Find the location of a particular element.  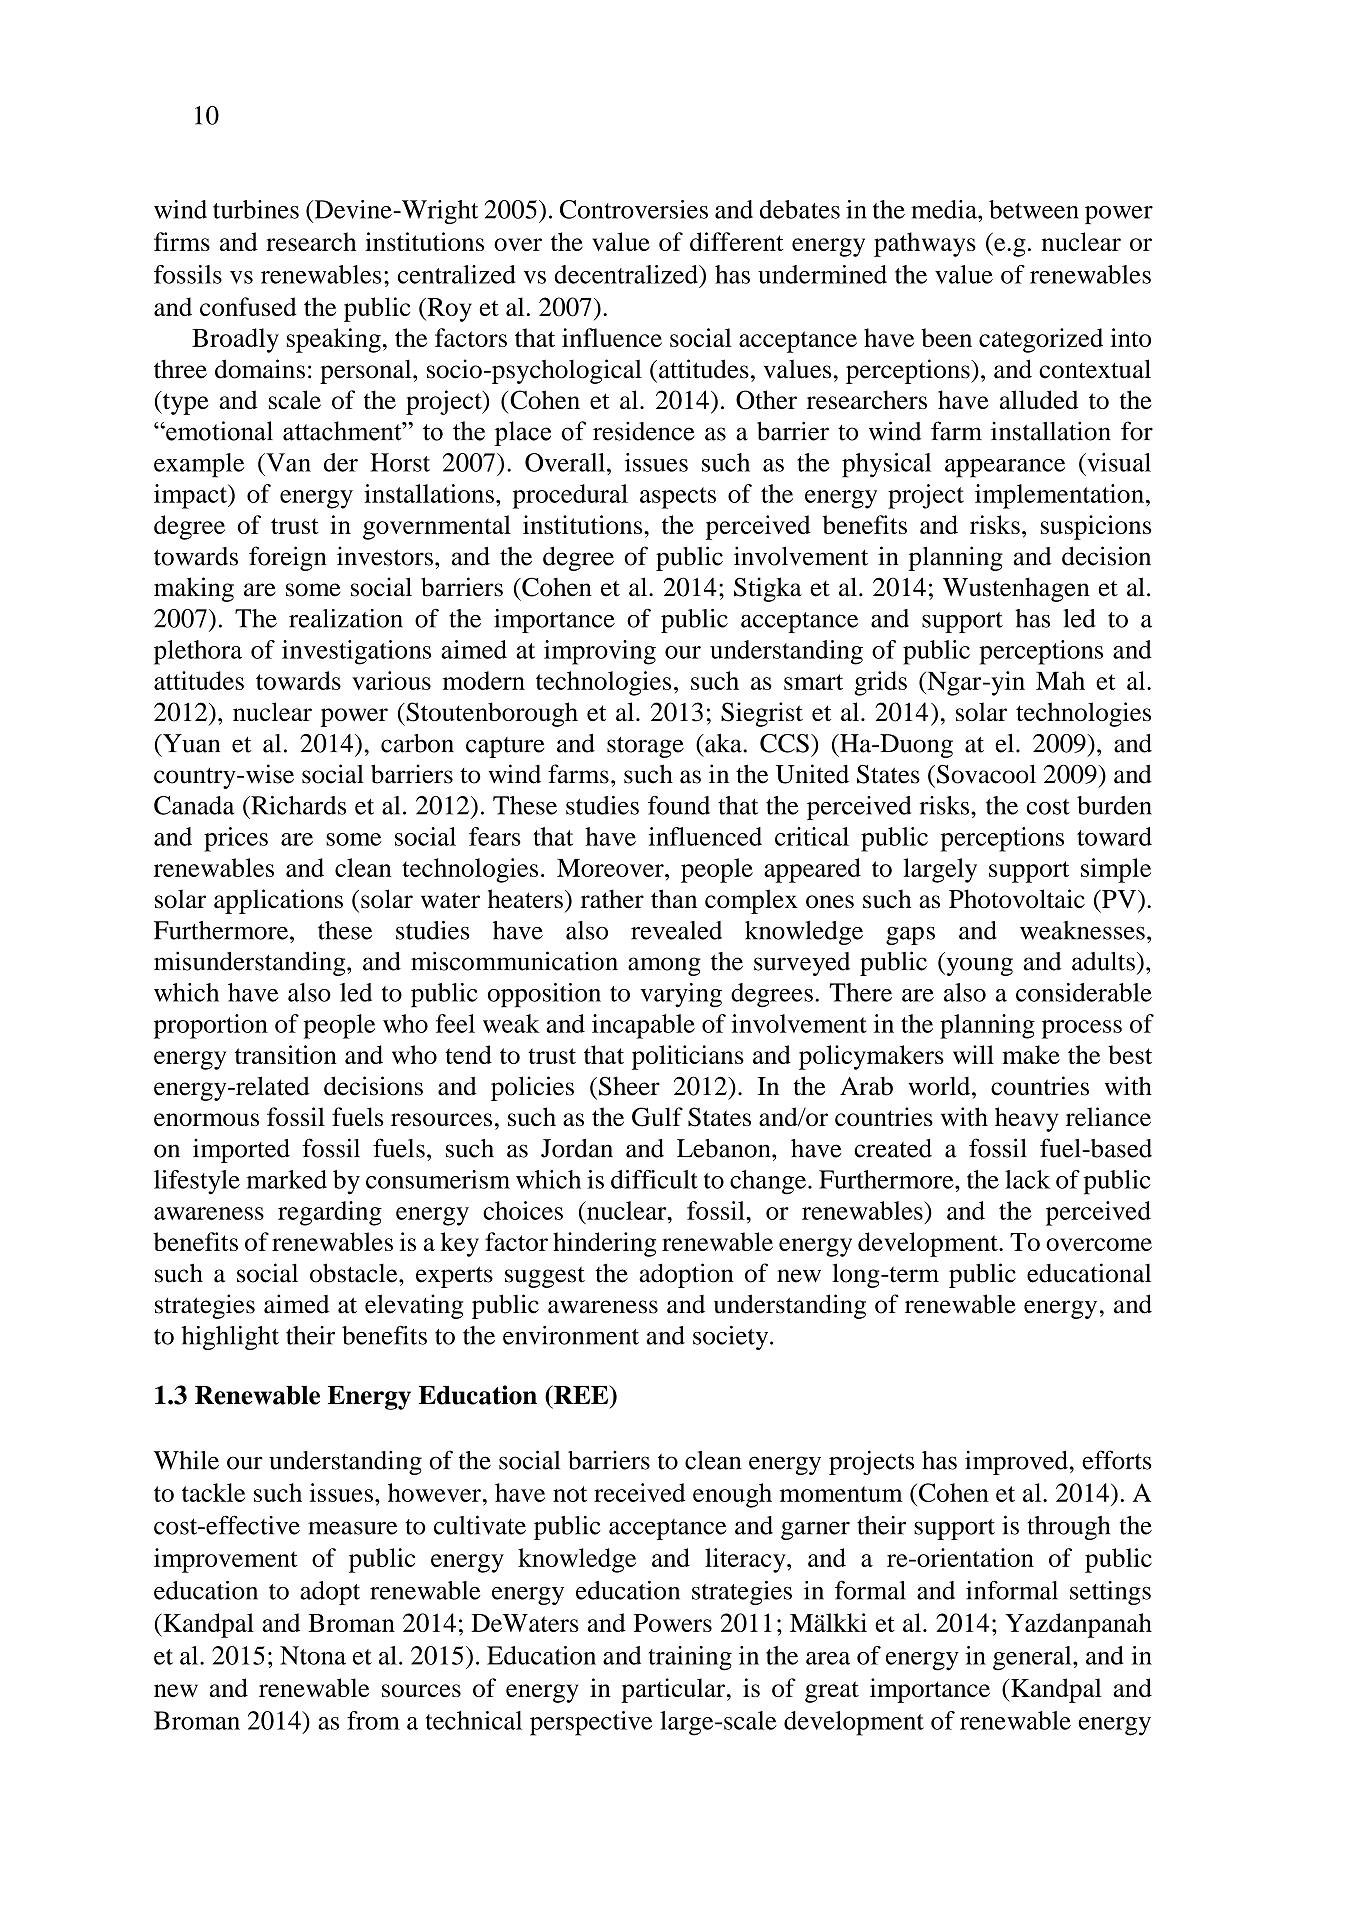

lack is located at coordinates (1027, 1179).
